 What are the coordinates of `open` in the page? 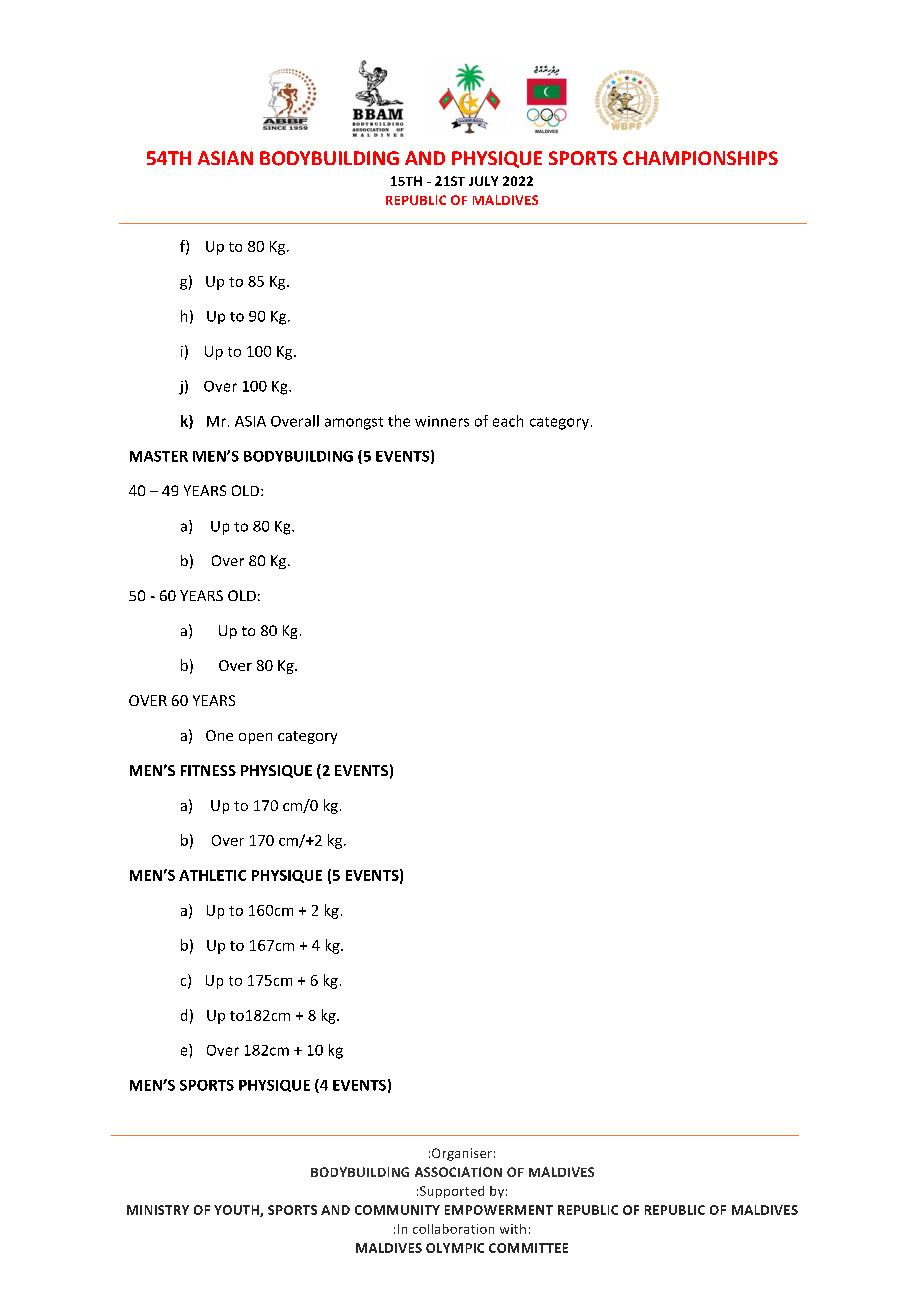 It's located at (255, 738).
